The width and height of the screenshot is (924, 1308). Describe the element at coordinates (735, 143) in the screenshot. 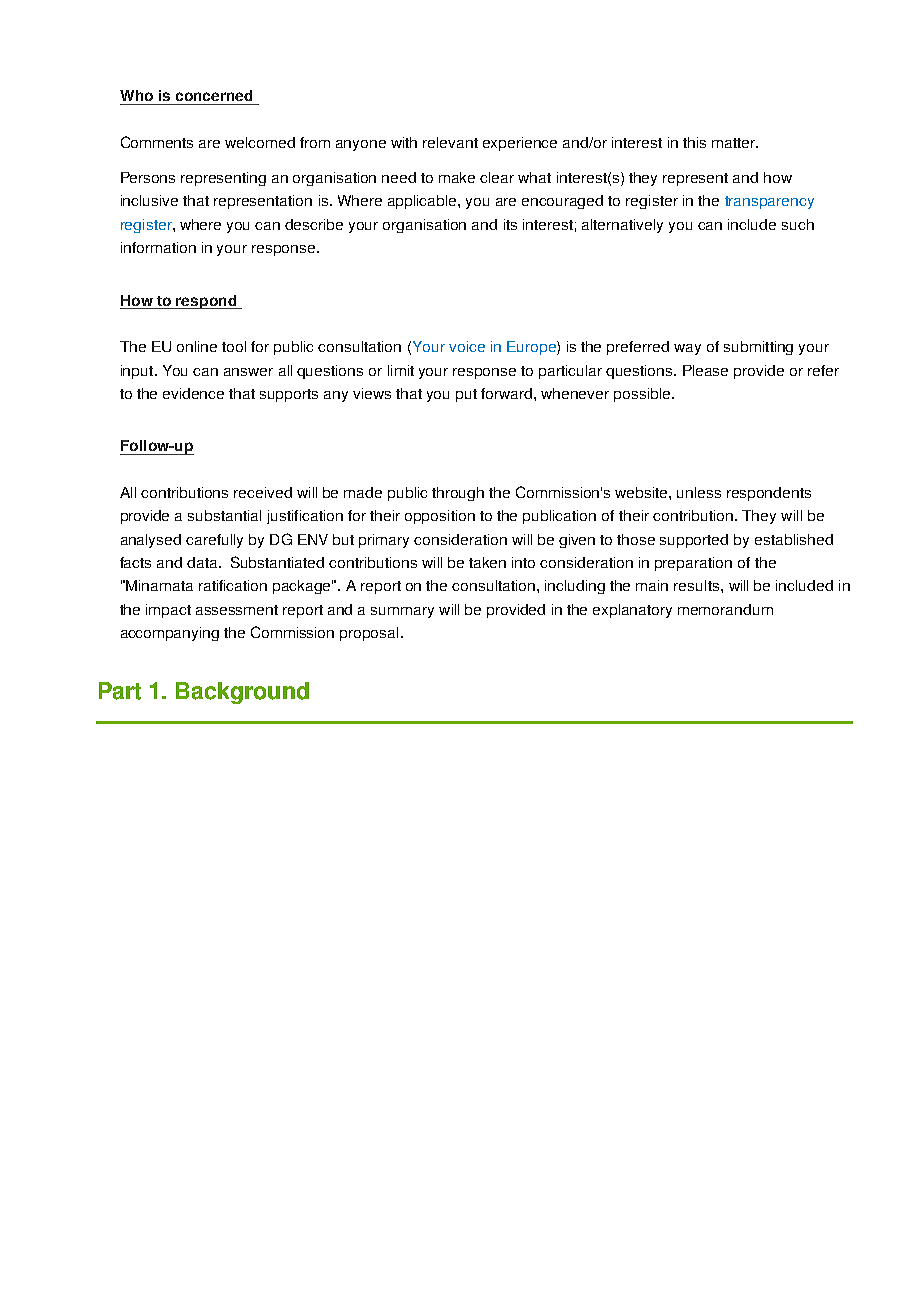

I see `matter` at that location.
